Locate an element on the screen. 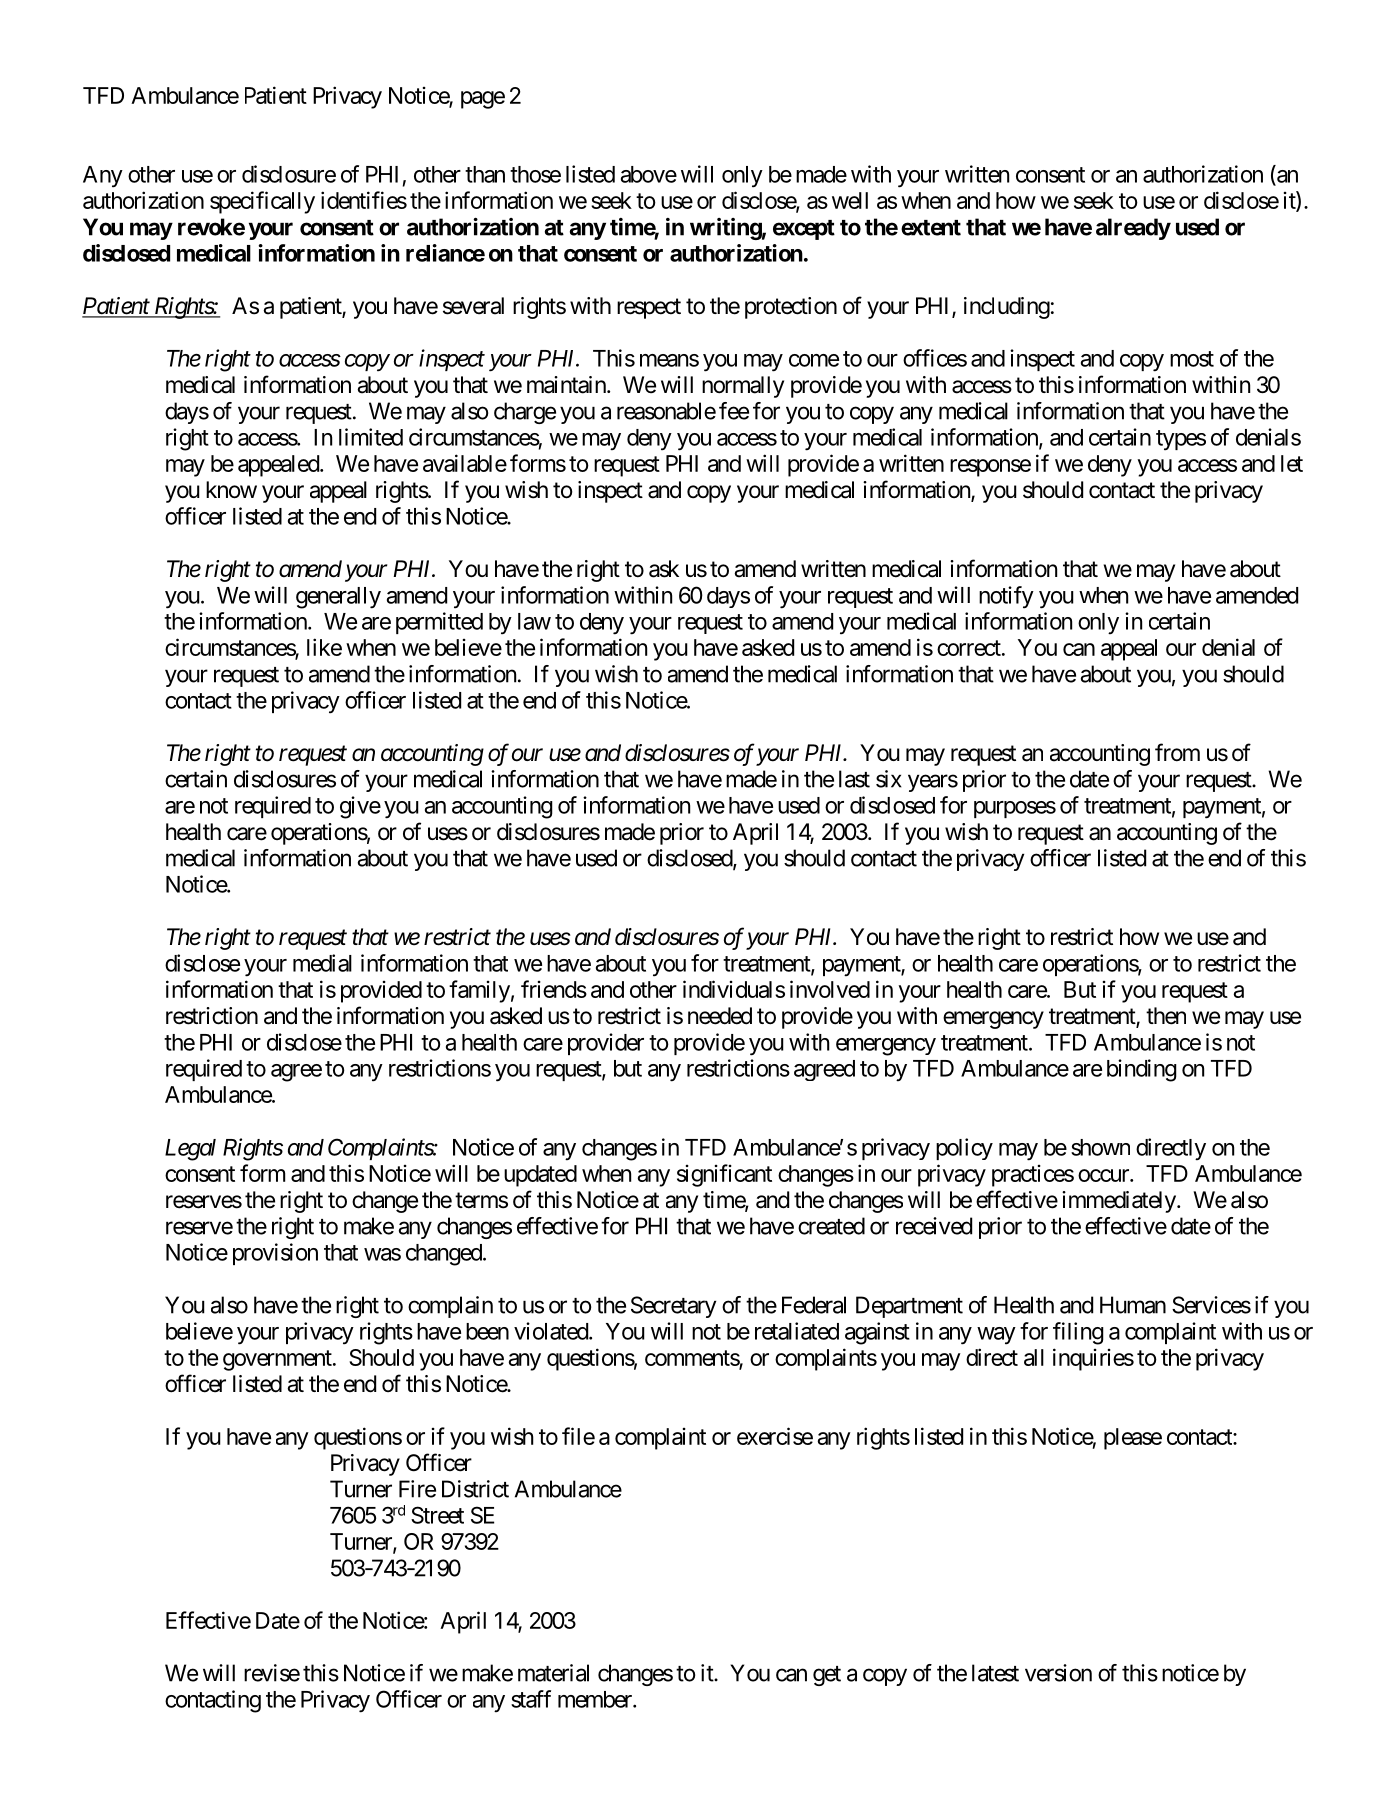 This screenshot has height=1811, width=1399. medial is located at coordinates (322, 963).
